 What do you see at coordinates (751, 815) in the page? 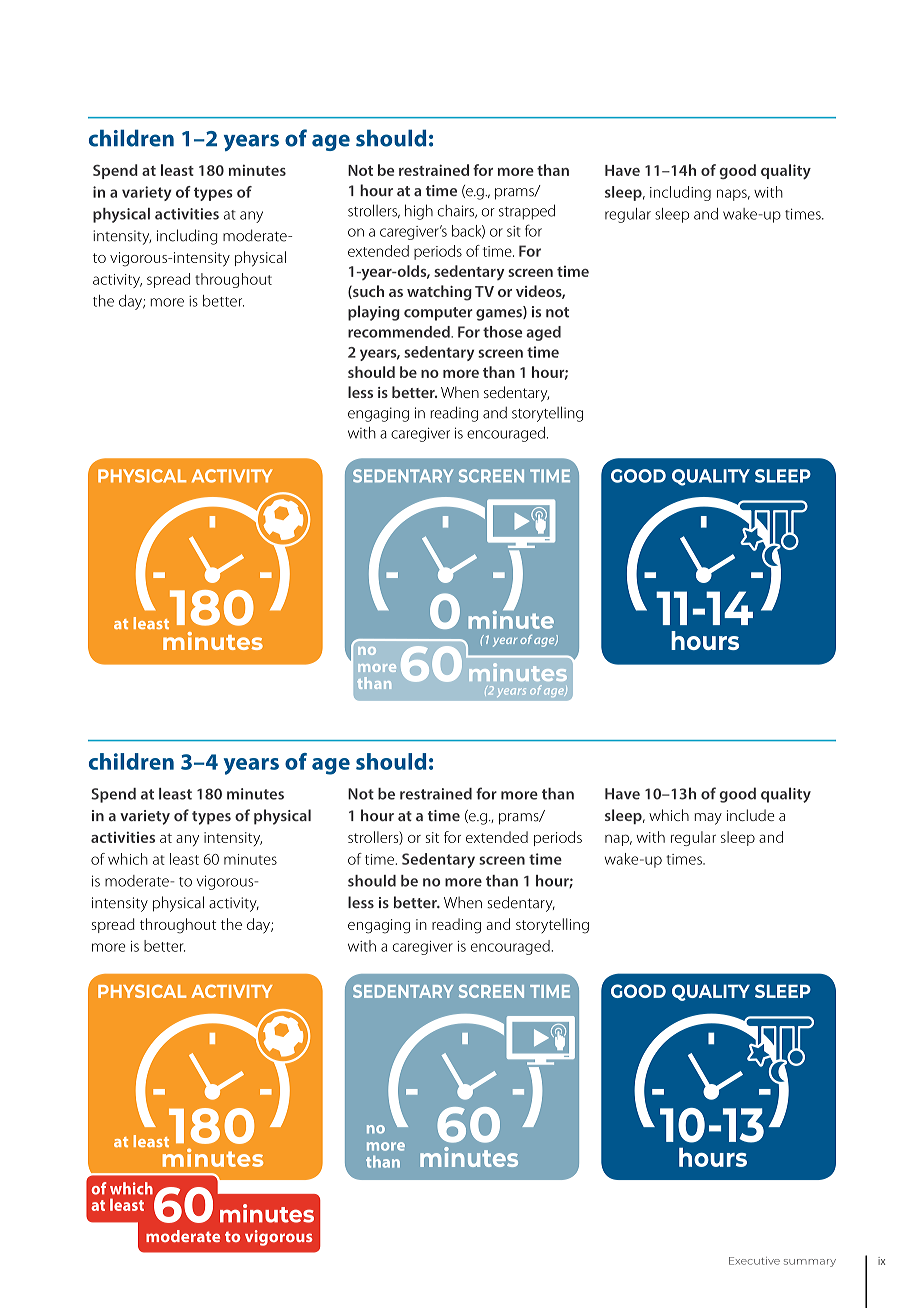
I see `include` at bounding box center [751, 815].
